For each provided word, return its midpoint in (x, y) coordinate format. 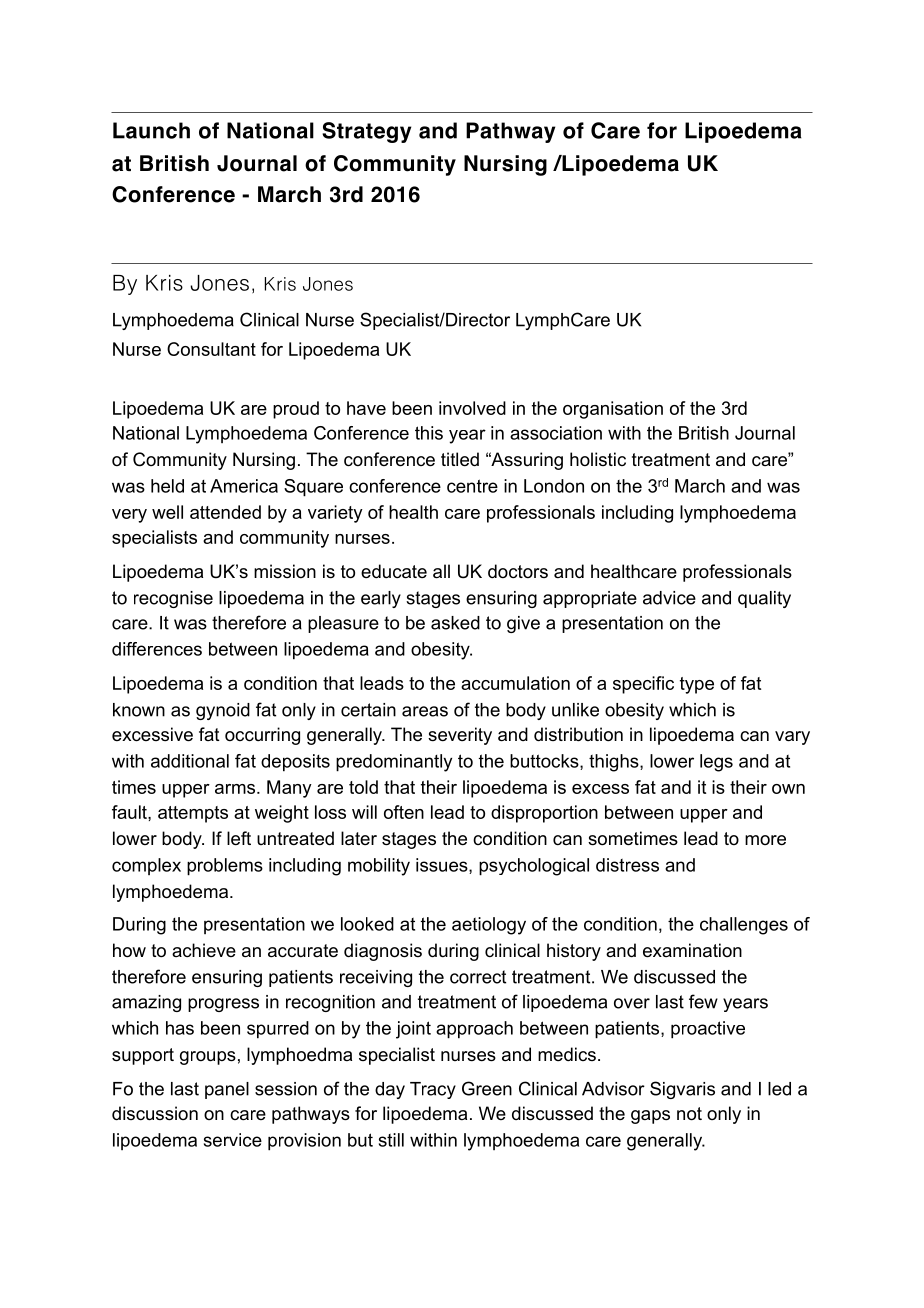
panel (227, 1090)
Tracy (433, 1090)
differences (157, 649)
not (689, 1114)
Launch (151, 130)
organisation (613, 410)
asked (455, 623)
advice (669, 598)
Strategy (366, 132)
